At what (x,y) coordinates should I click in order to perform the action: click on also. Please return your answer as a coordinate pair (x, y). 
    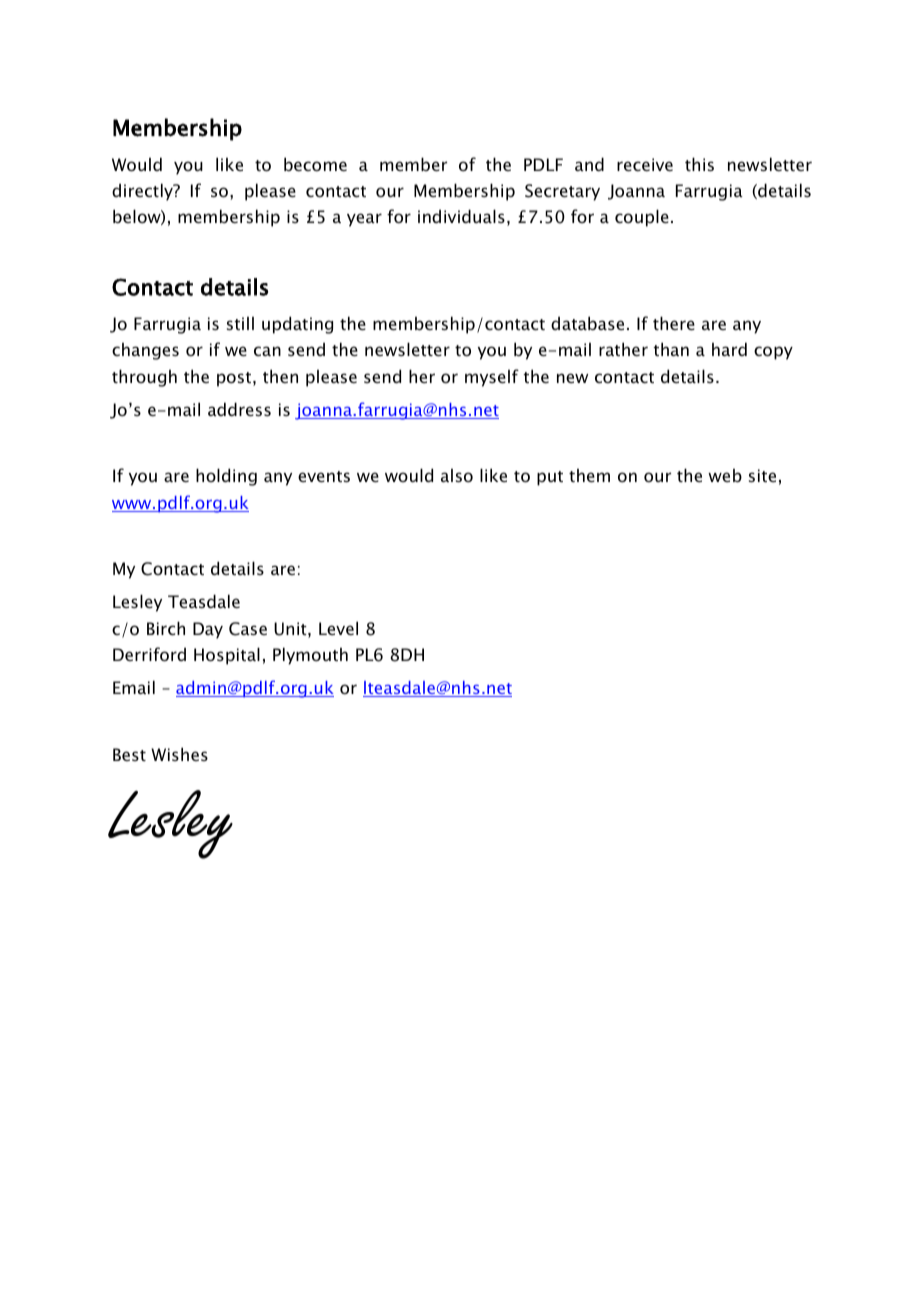
    Looking at the image, I should click on (457, 475).
